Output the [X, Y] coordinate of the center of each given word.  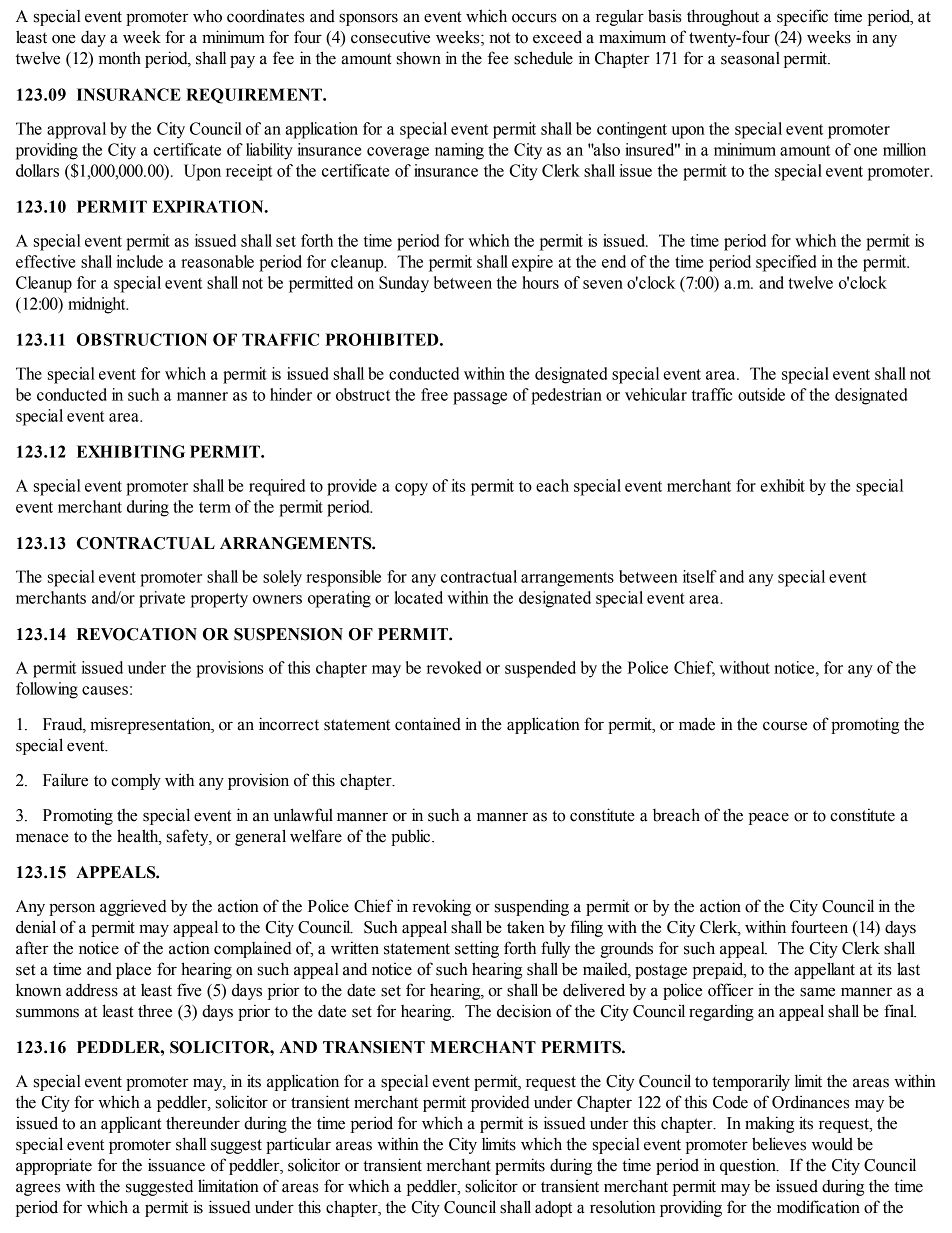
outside [761, 394]
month [120, 58]
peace [769, 818]
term [215, 507]
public [412, 837]
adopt [553, 1209]
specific [802, 17]
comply [136, 781]
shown [419, 58]
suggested [159, 1187]
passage [480, 398]
